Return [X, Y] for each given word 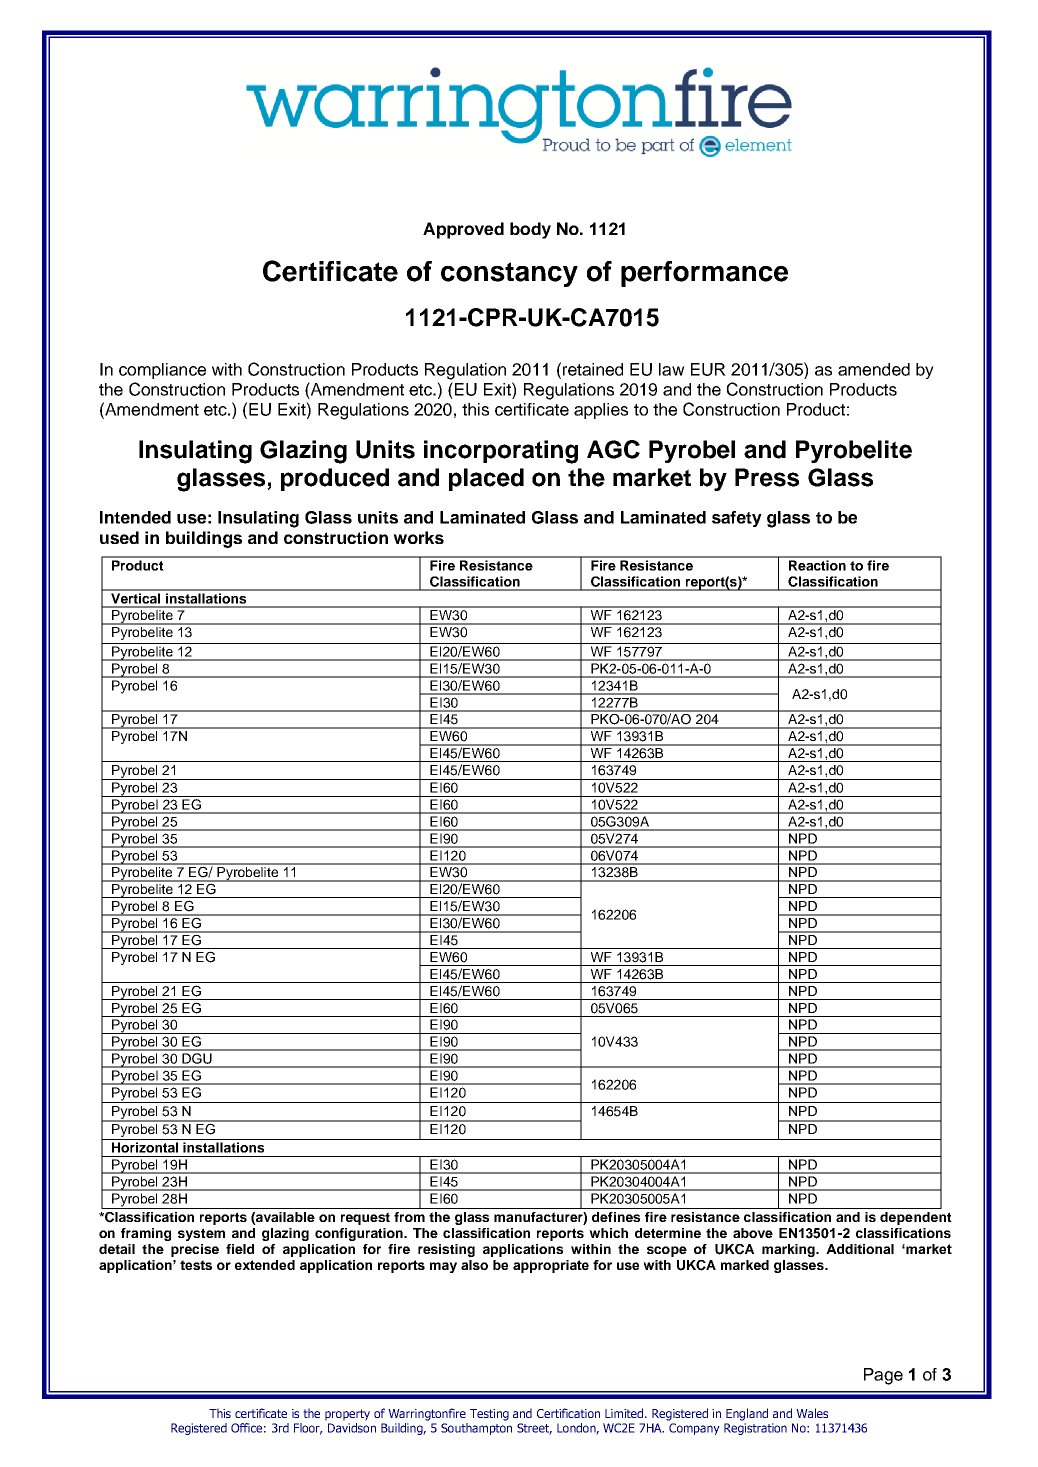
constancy [509, 274]
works [418, 537]
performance [704, 274]
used [119, 537]
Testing [489, 1415]
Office [246, 1428]
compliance [162, 371]
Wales [812, 1413]
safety [737, 519]
